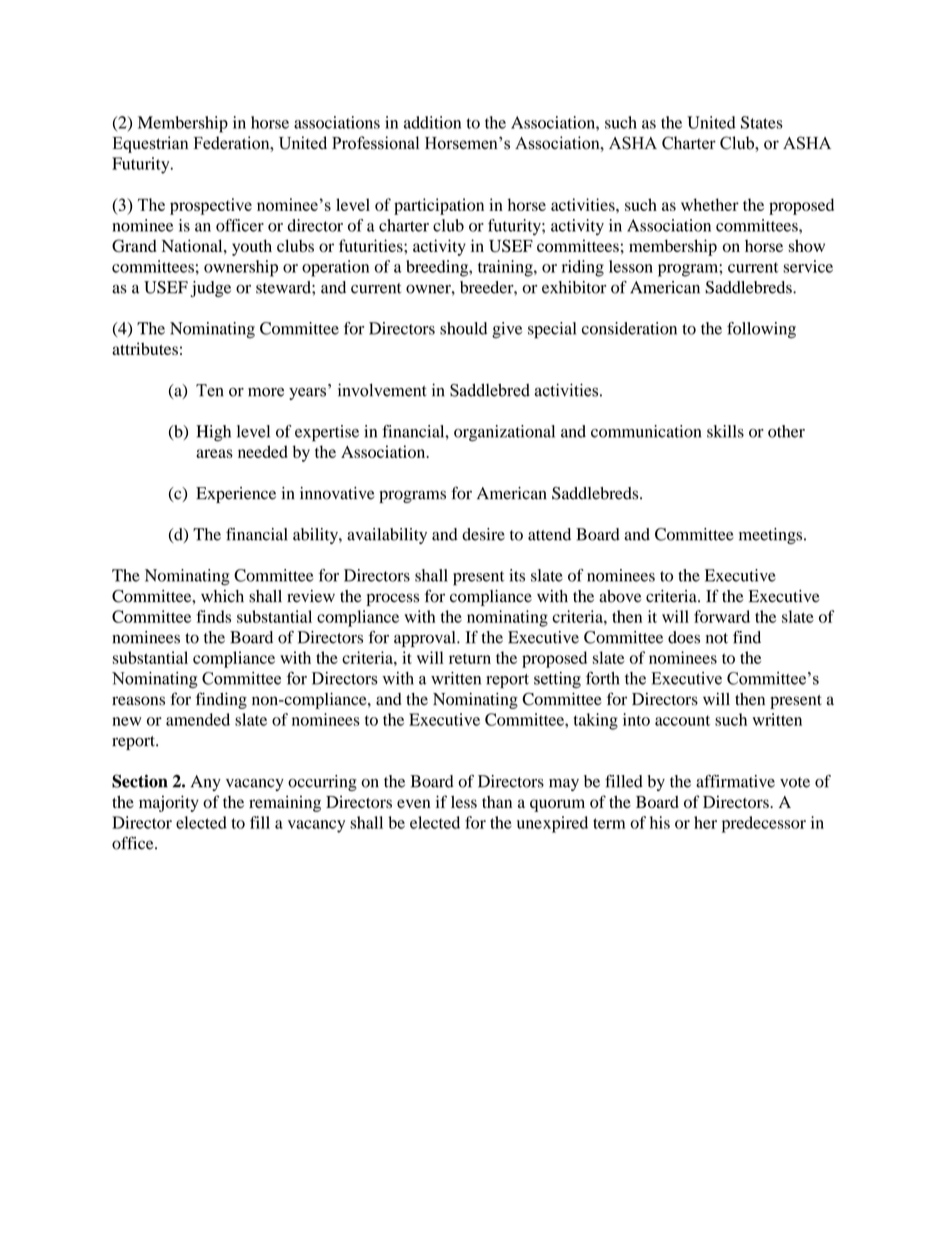  What do you see at coordinates (169, 803) in the screenshot?
I see `majority` at bounding box center [169, 803].
